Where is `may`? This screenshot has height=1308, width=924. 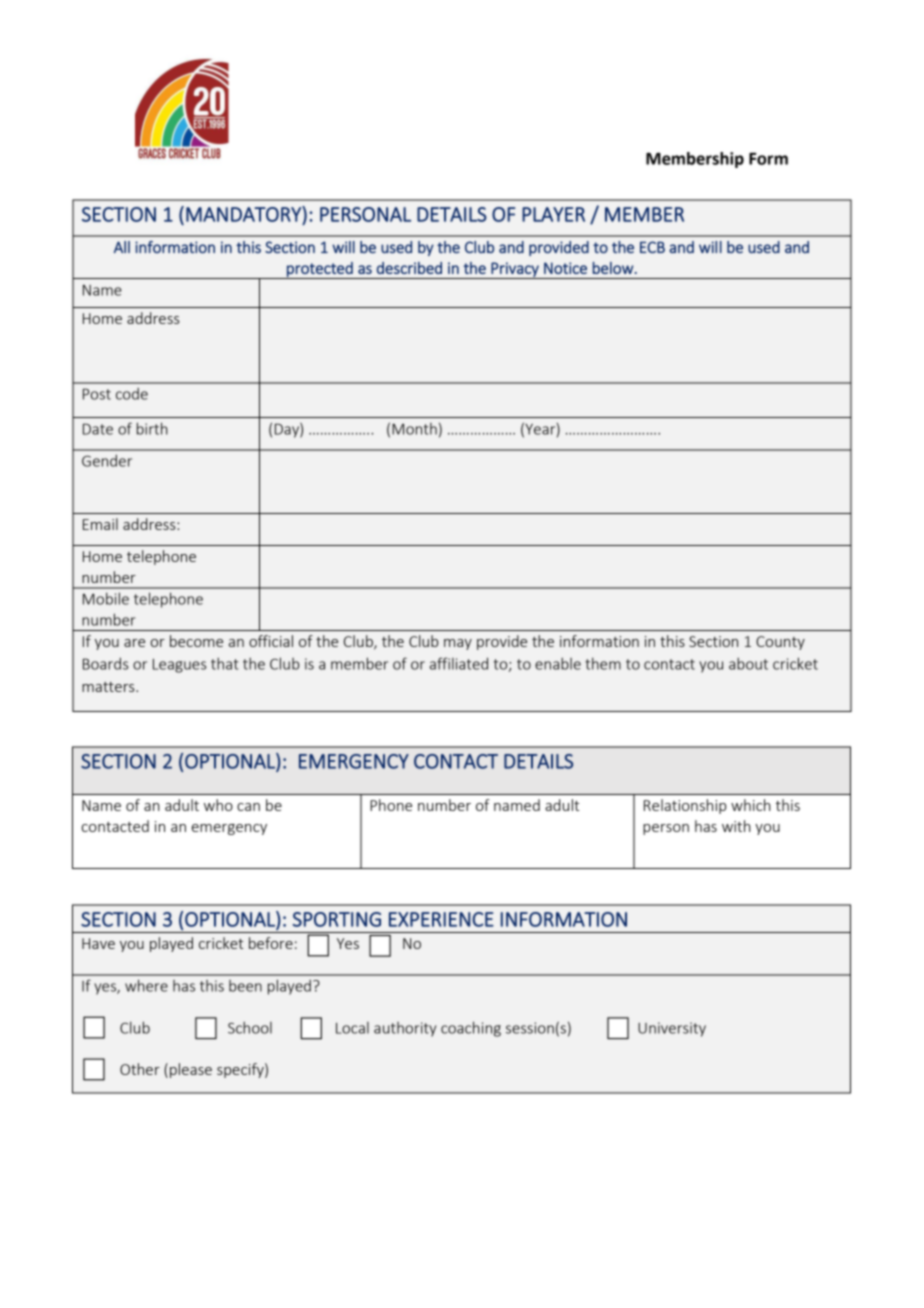
may is located at coordinates (458, 644).
